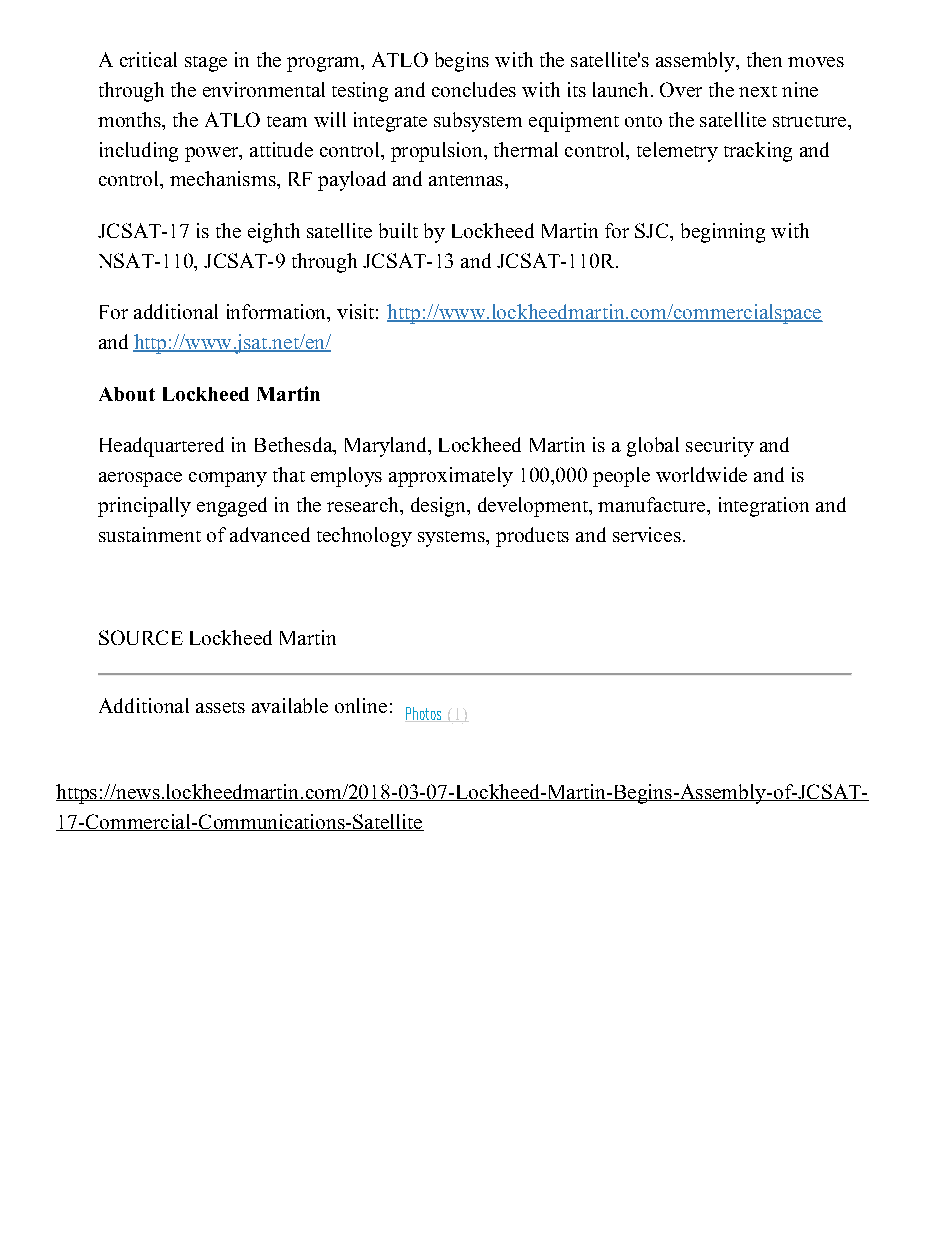 This image has height=1233, width=952. What do you see at coordinates (758, 91) in the image?
I see `next` at bounding box center [758, 91].
